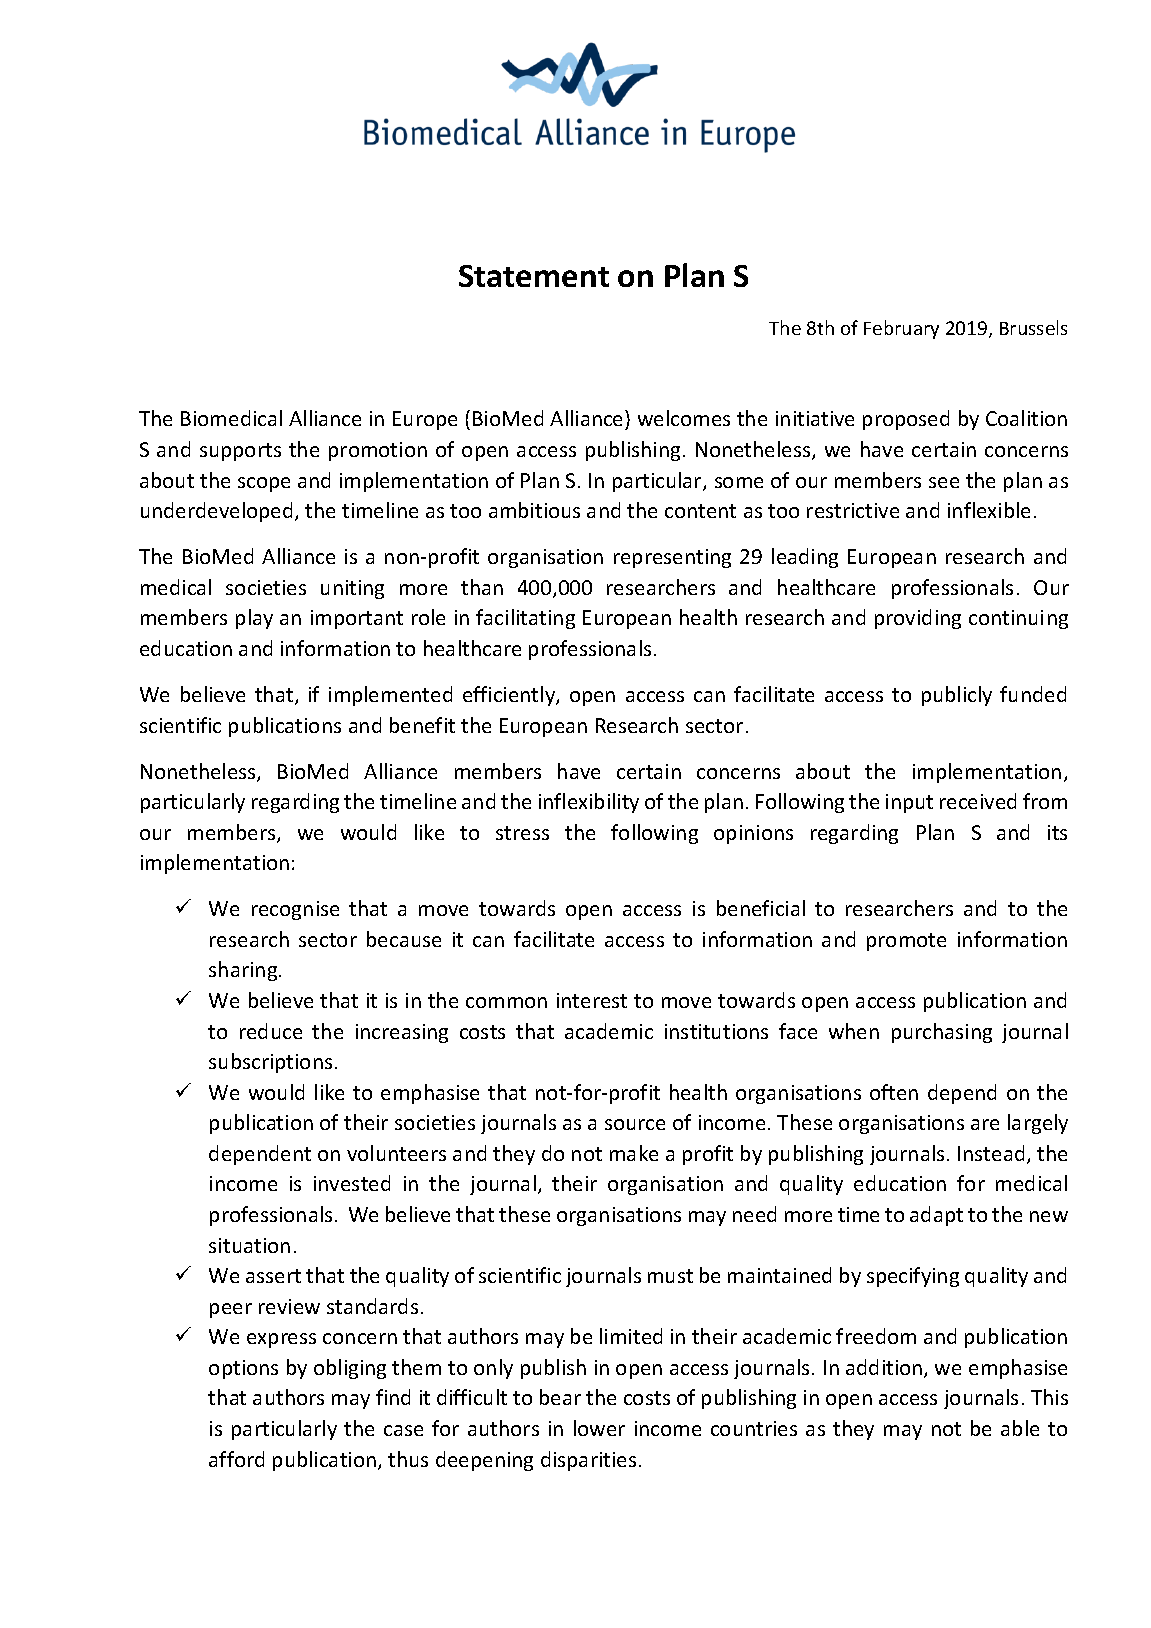 This image has width=1151, height=1628. What do you see at coordinates (978, 801) in the image?
I see `received` at bounding box center [978, 801].
